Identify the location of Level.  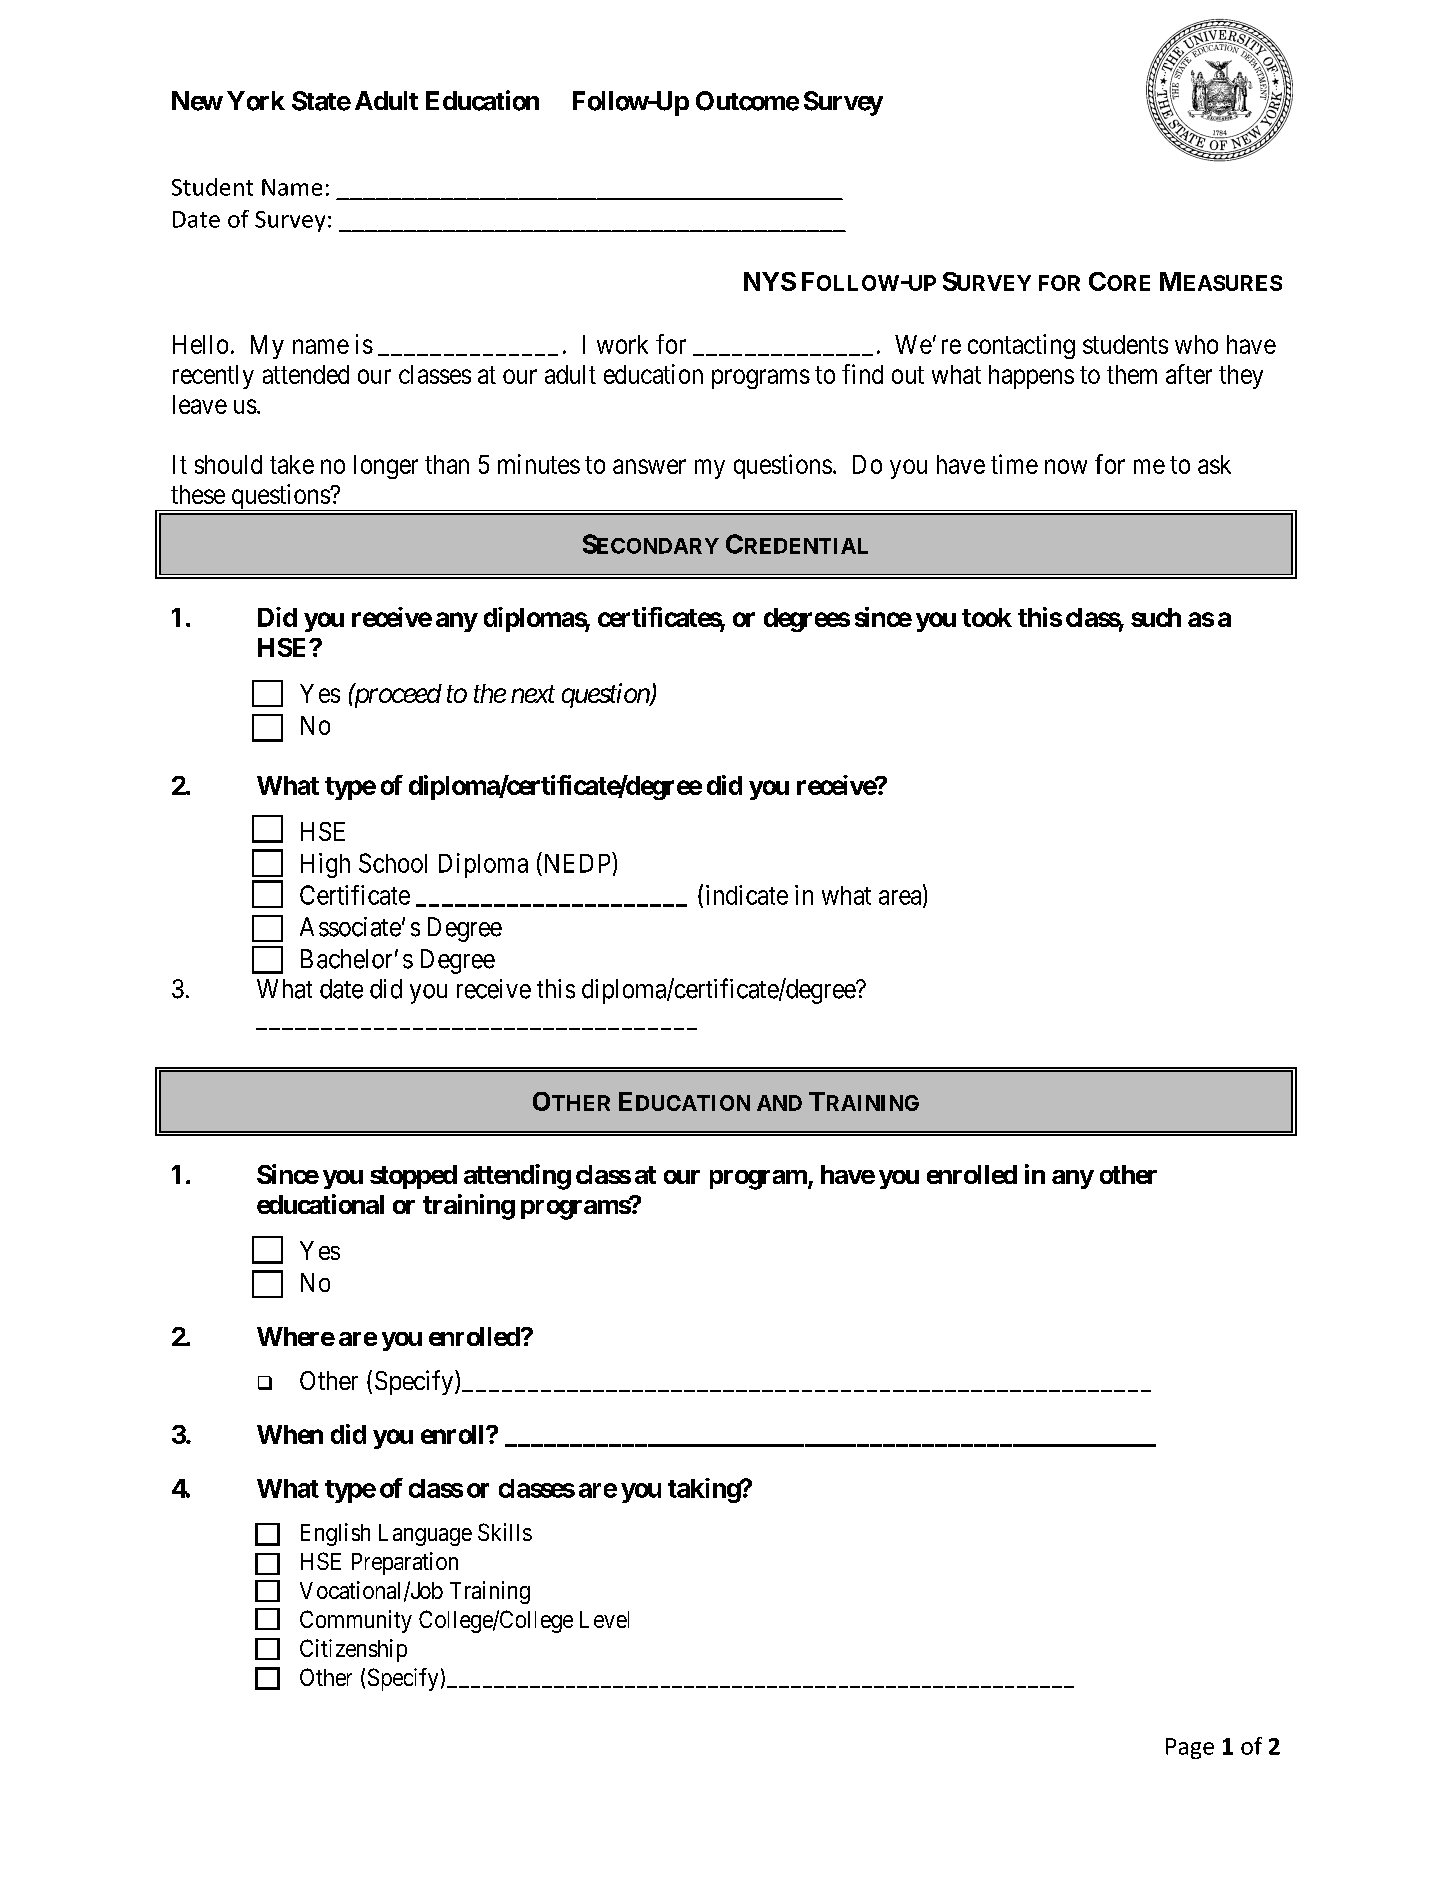
(604, 1619).
